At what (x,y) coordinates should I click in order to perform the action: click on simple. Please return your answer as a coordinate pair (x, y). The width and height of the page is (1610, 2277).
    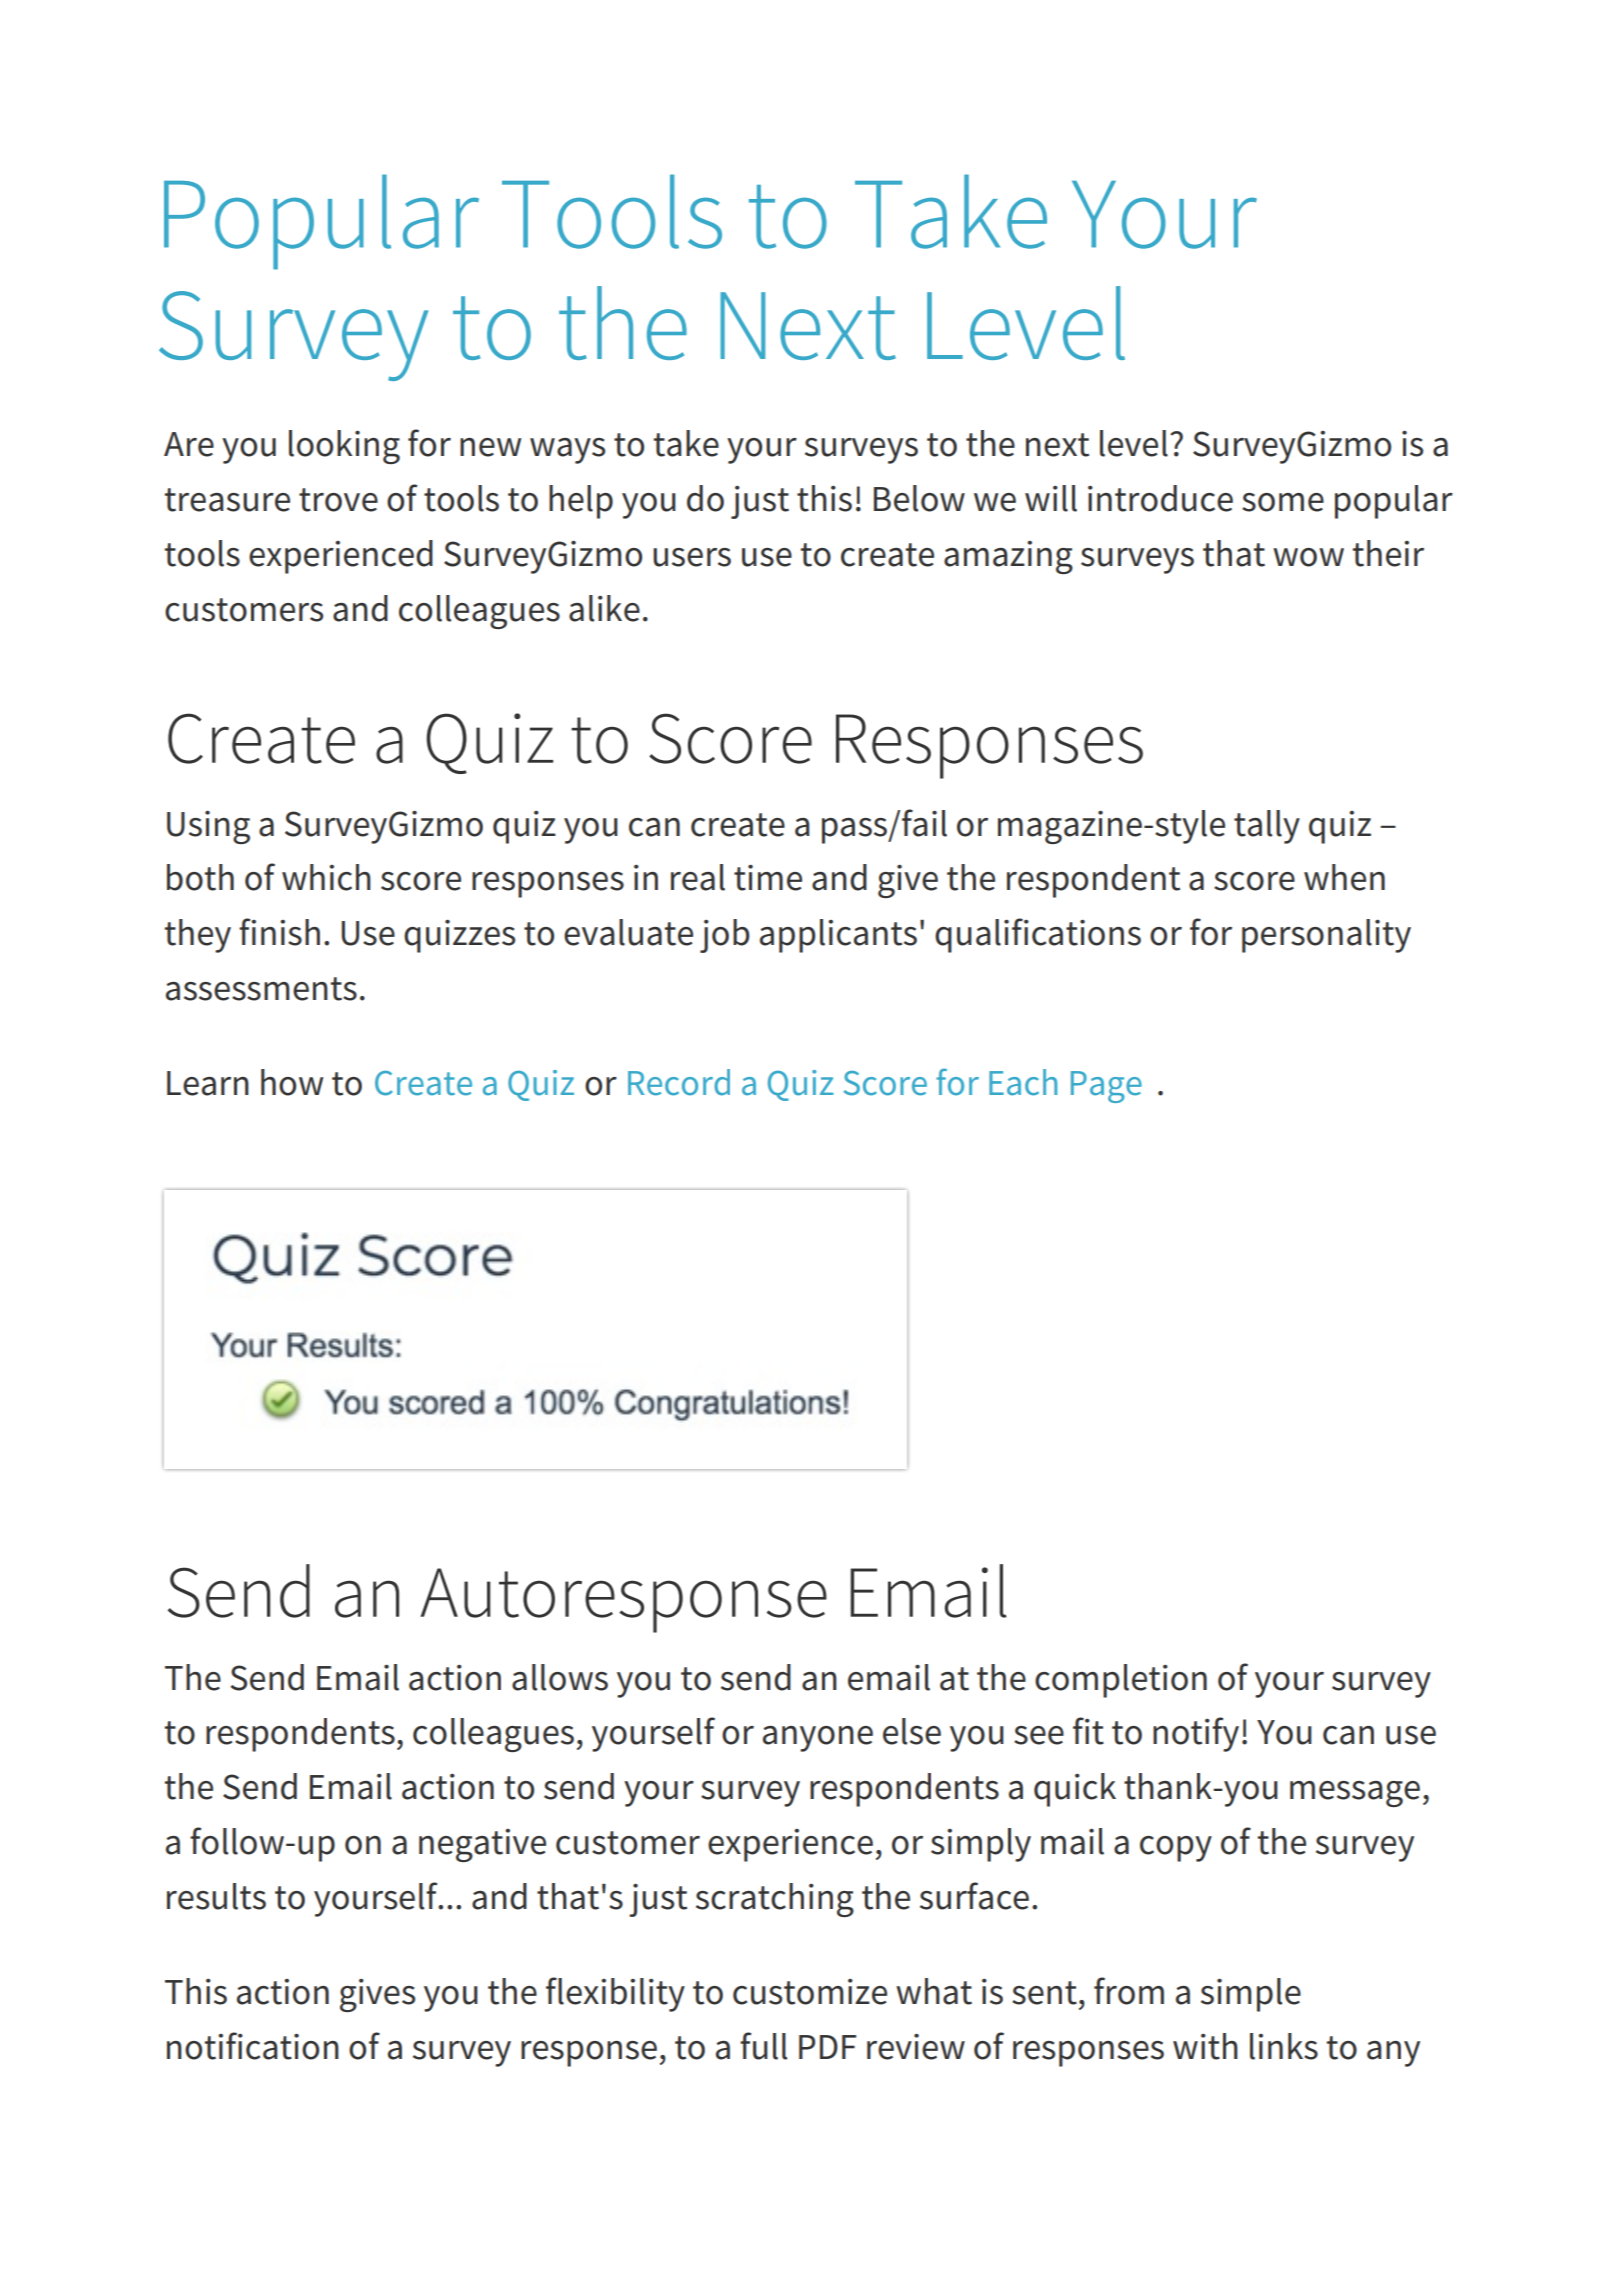
    Looking at the image, I should click on (1251, 1995).
